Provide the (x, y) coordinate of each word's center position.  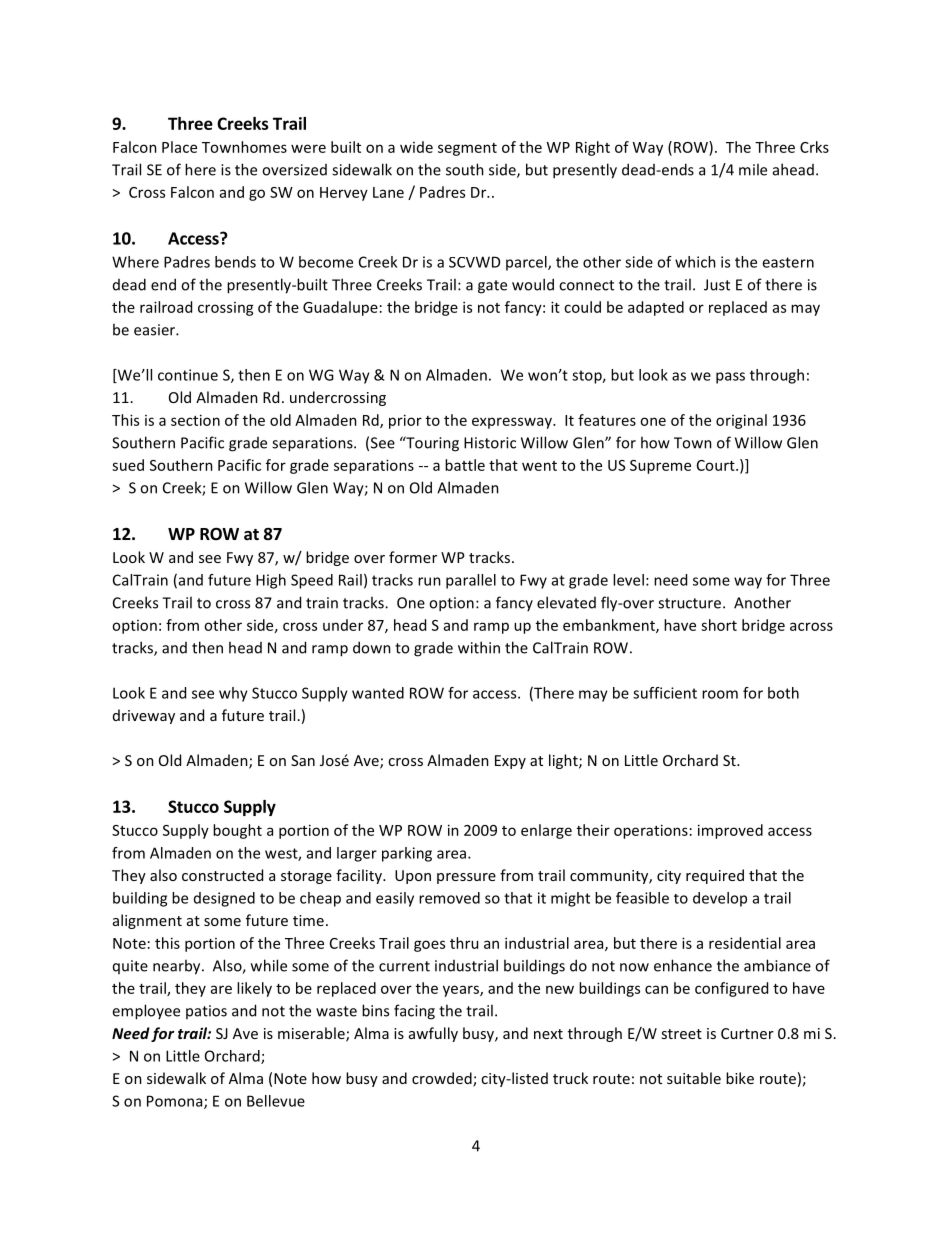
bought (237, 831)
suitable (694, 1078)
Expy (510, 762)
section (195, 420)
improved (730, 831)
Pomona (176, 1102)
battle (465, 465)
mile (753, 169)
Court (717, 465)
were (308, 148)
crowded (443, 1079)
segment (467, 149)
